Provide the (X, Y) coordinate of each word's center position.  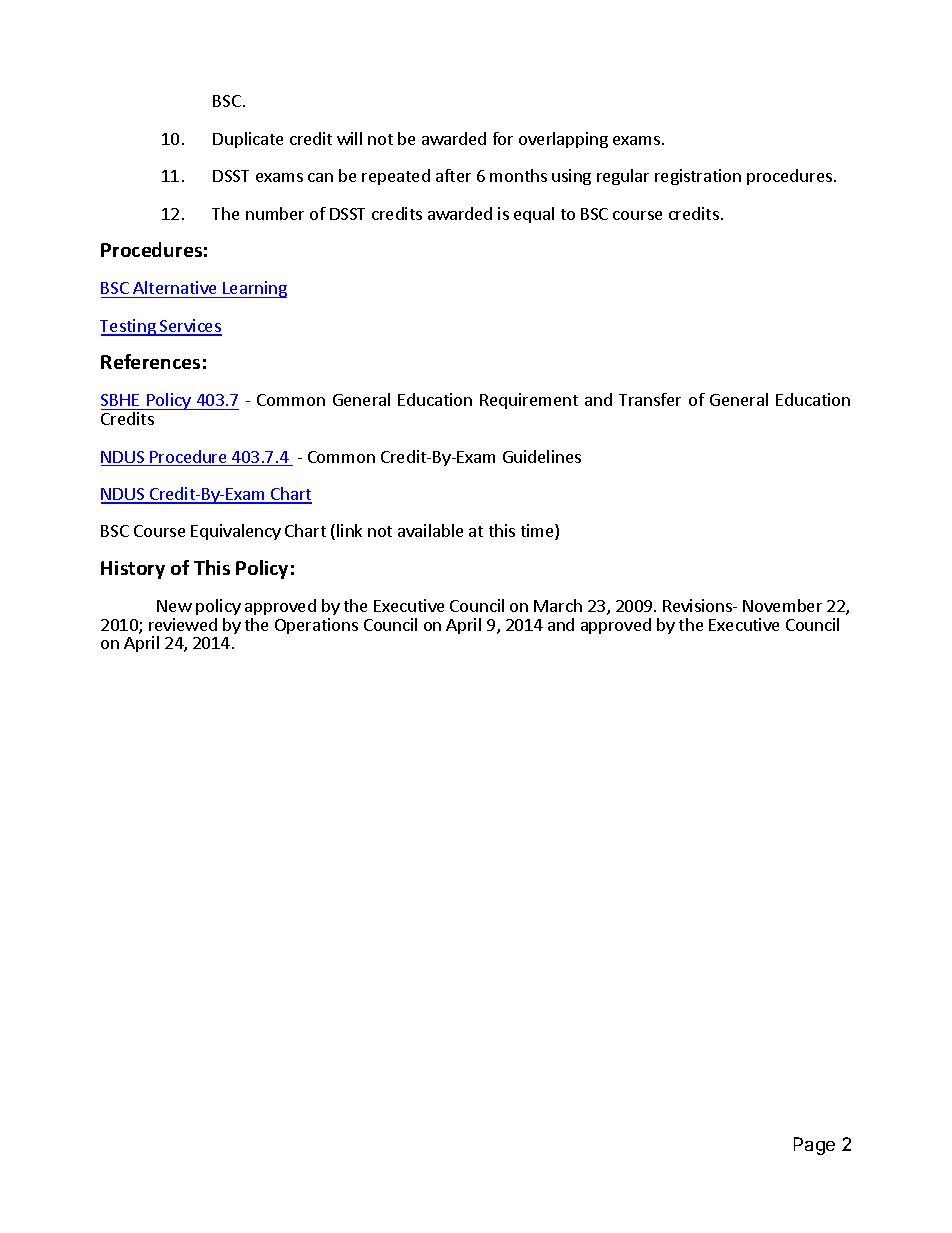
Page (814, 1146)
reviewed (183, 624)
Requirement (529, 401)
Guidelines (542, 456)
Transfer (650, 399)
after (453, 175)
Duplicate (248, 140)
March (558, 605)
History (133, 570)
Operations (316, 626)
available (430, 530)
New (174, 606)
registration (698, 177)
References (150, 361)
